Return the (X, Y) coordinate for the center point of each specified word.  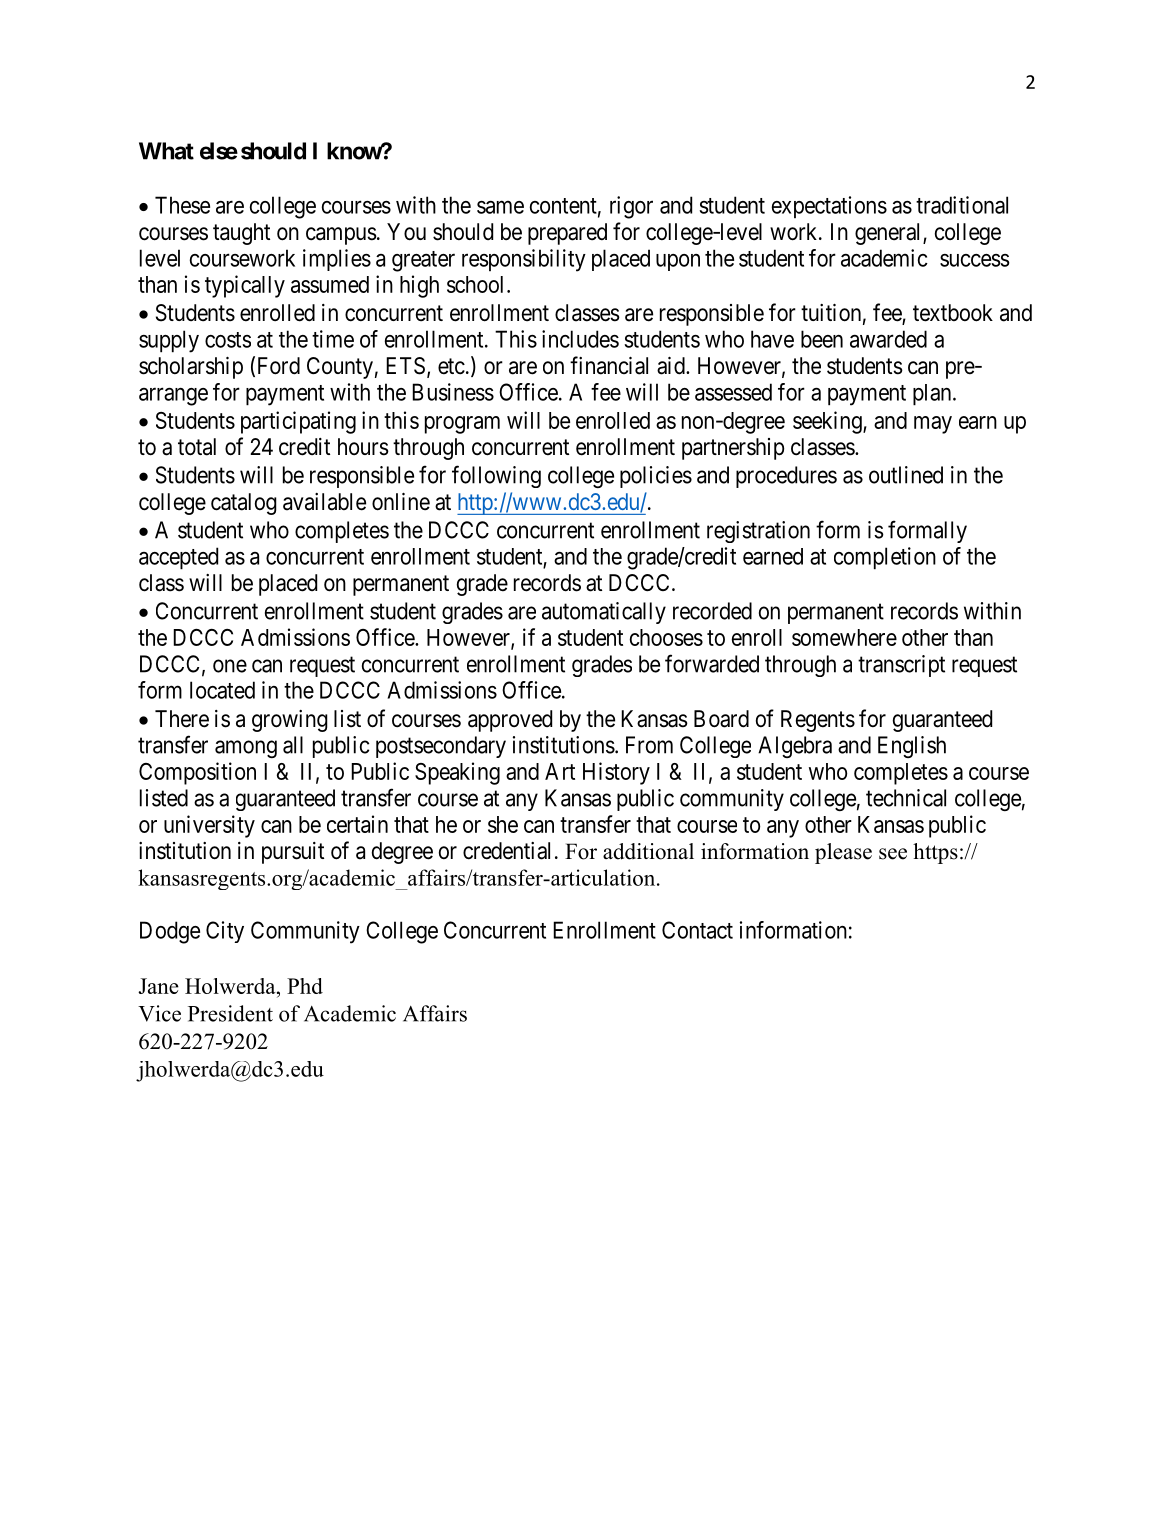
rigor (631, 207)
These (182, 205)
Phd (305, 986)
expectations (829, 207)
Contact (697, 930)
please (843, 853)
